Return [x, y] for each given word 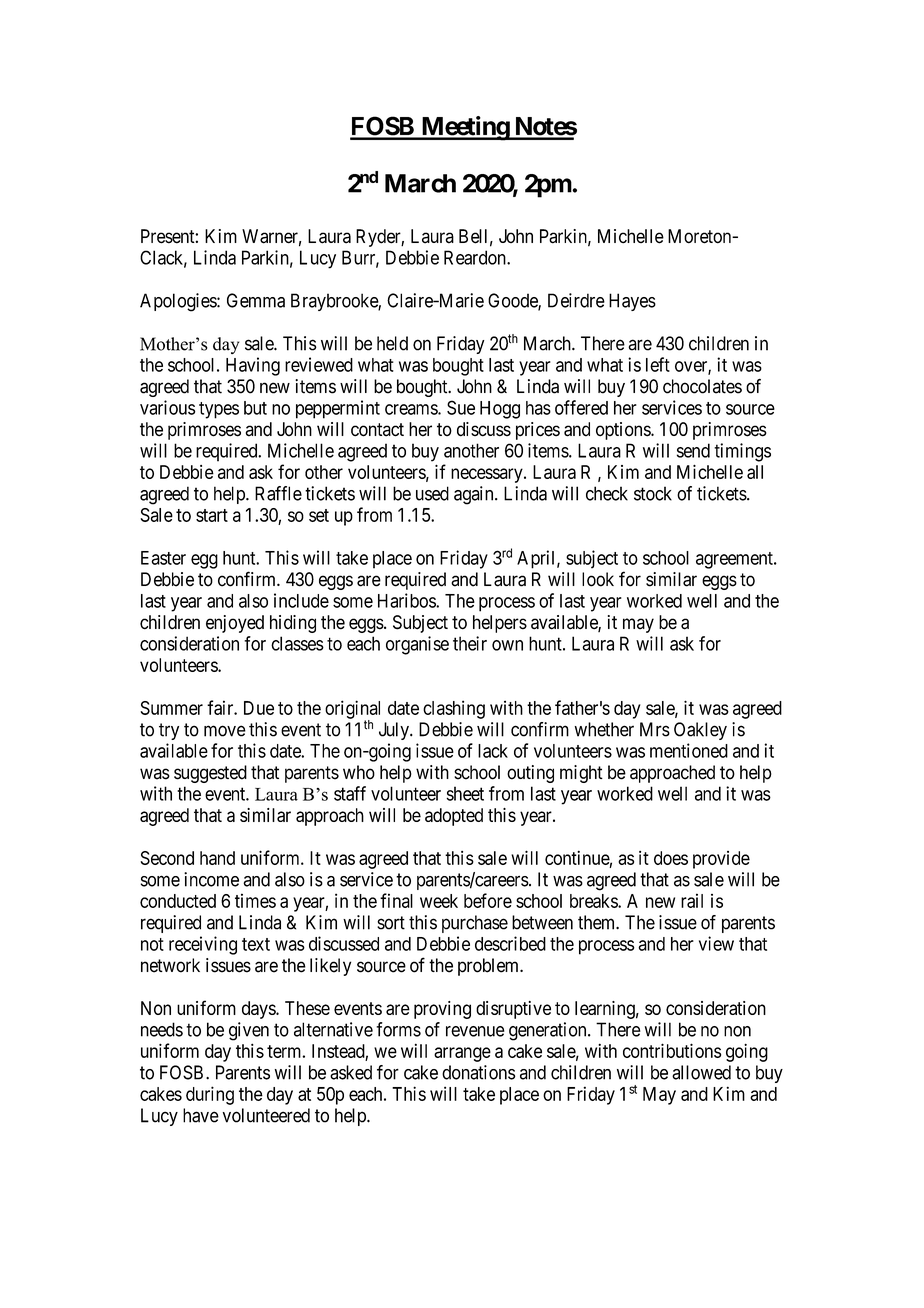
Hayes [632, 302]
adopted [454, 817]
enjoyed [235, 624]
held [392, 343]
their [470, 643]
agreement [735, 560]
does [671, 858]
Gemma [256, 300]
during [210, 1095]
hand [217, 858]
